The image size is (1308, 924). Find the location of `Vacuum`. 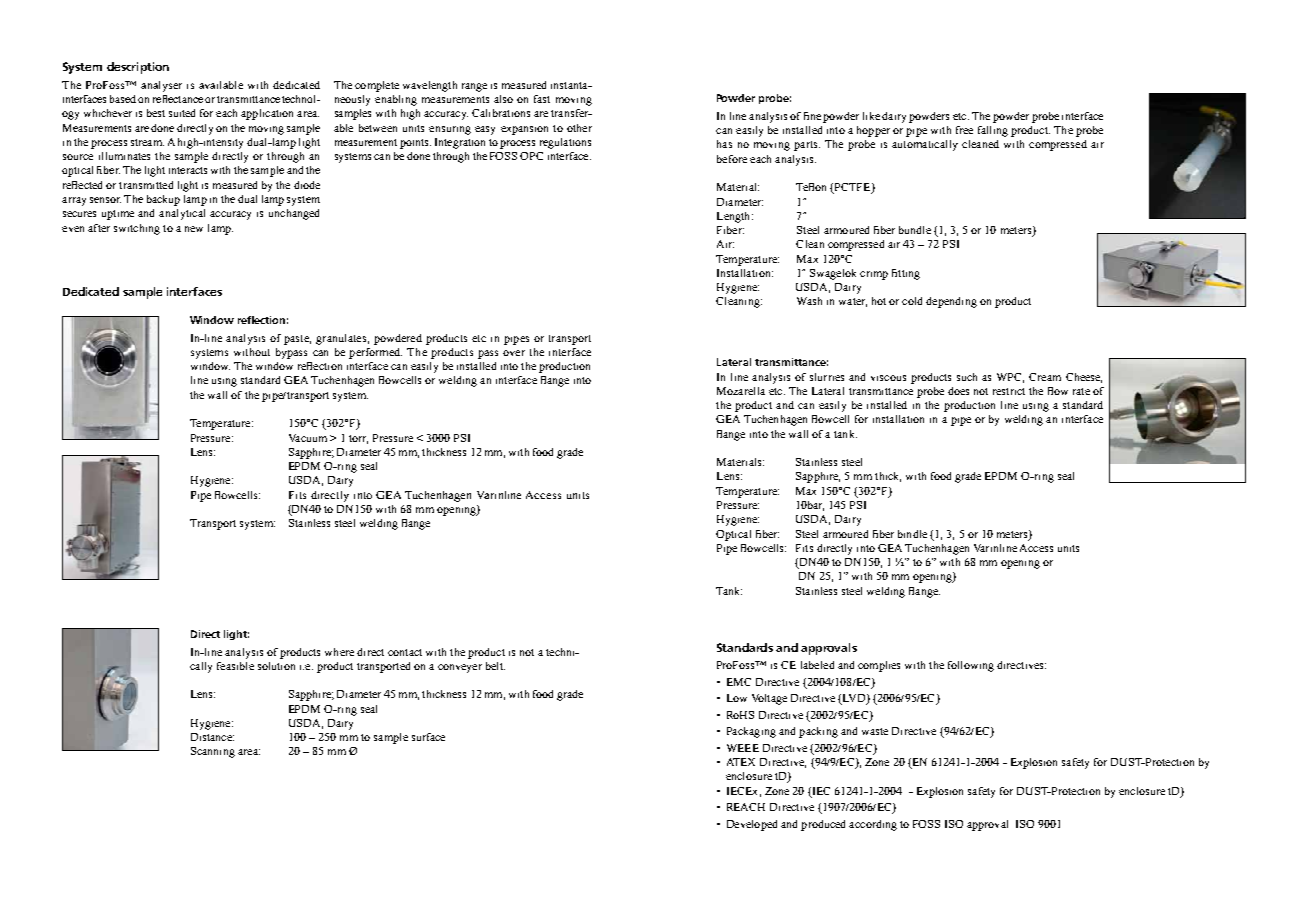

Vacuum is located at coordinates (308, 438).
